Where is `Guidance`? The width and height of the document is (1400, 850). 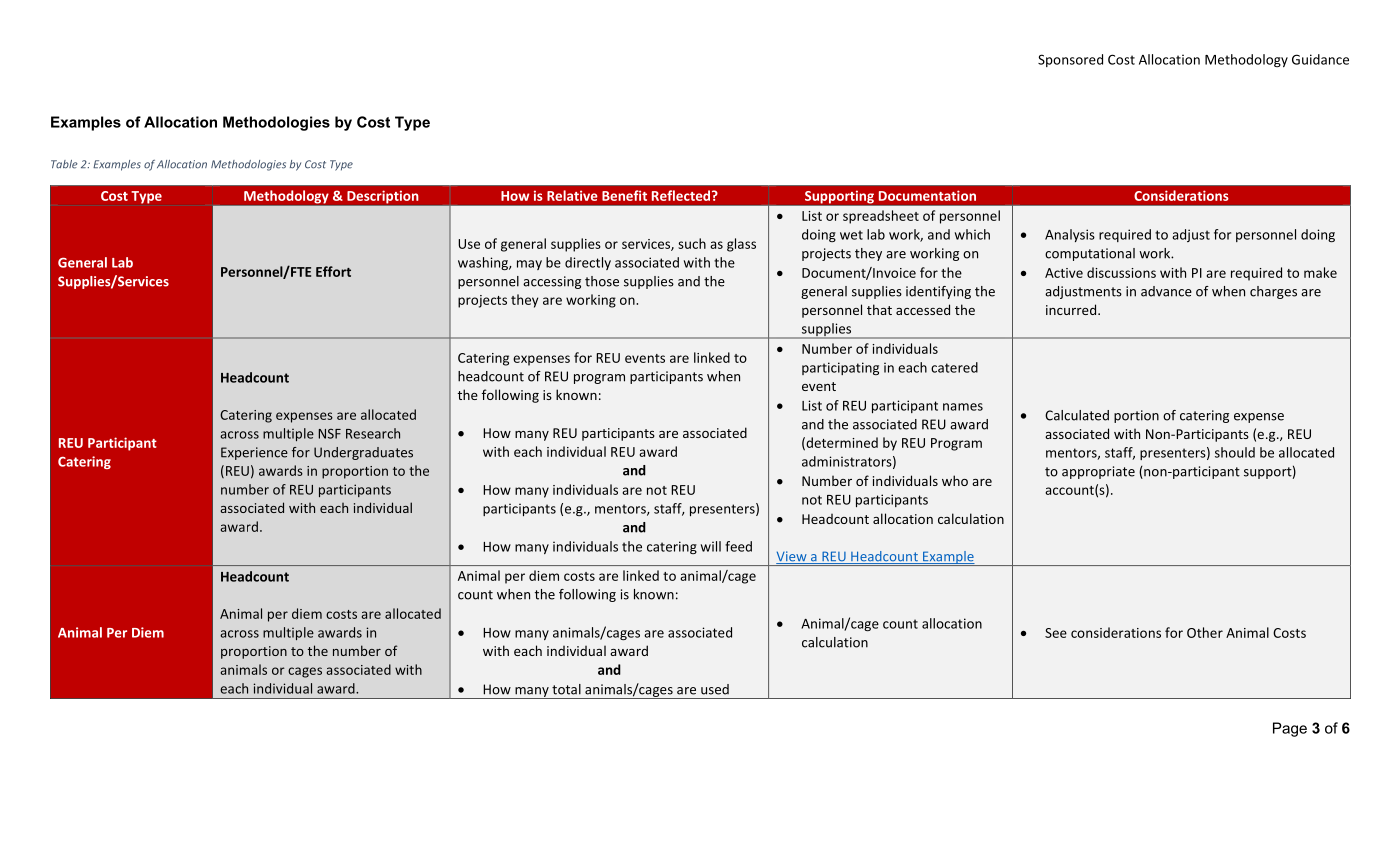
Guidance is located at coordinates (1320, 59).
